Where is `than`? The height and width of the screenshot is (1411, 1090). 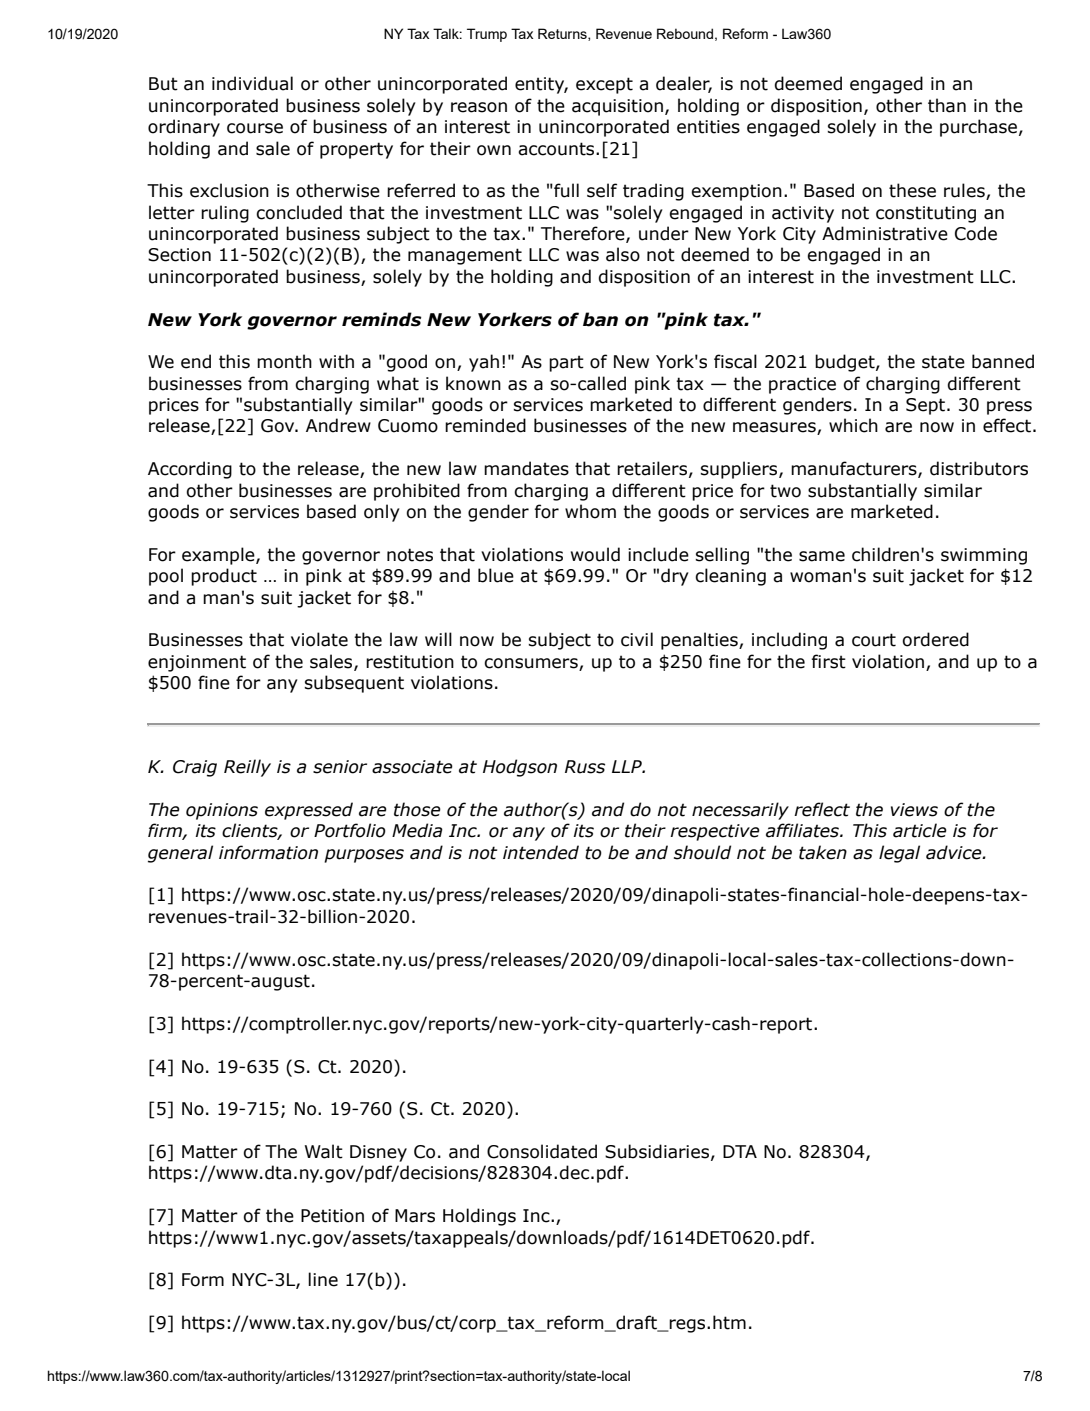 than is located at coordinates (947, 105).
